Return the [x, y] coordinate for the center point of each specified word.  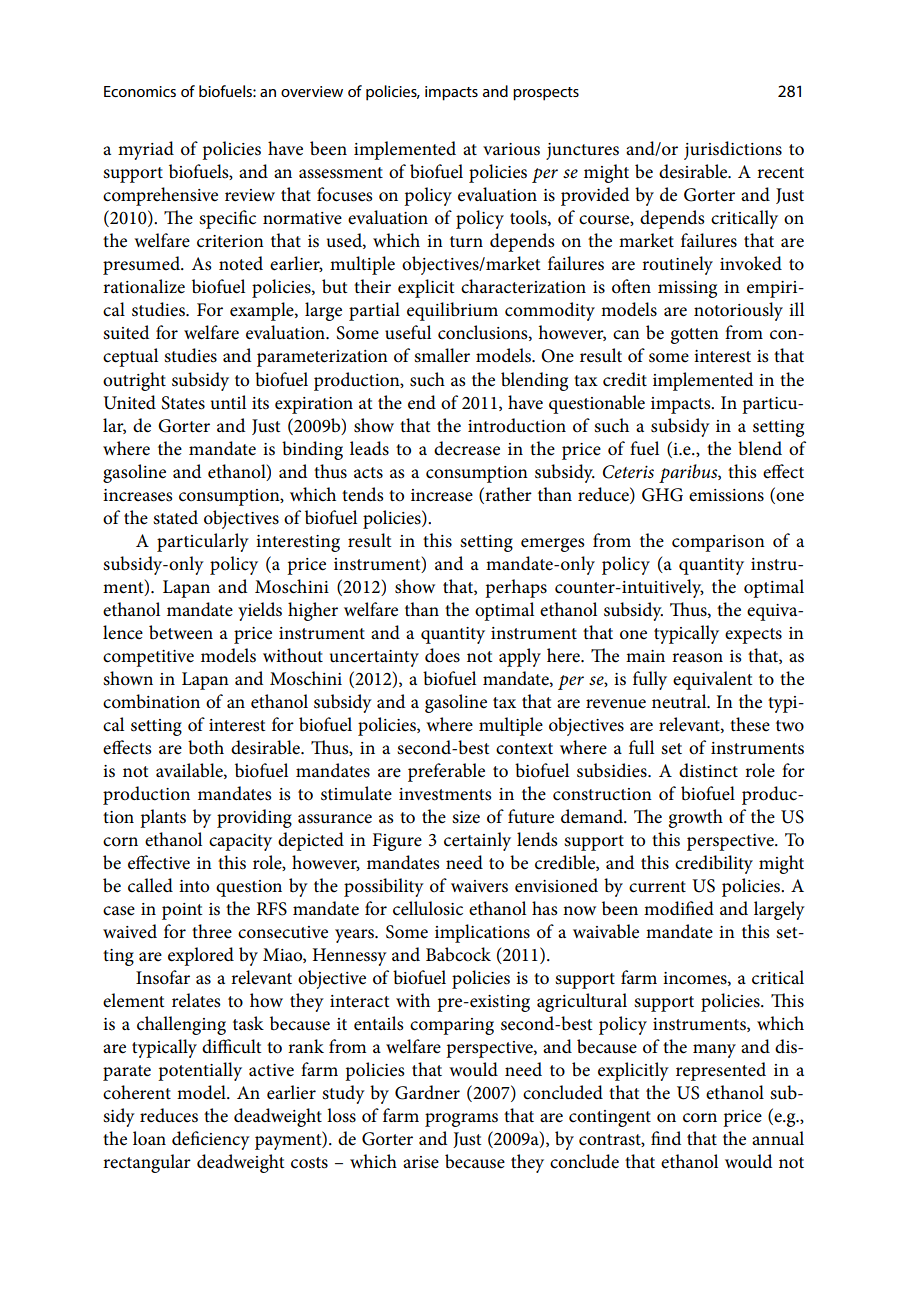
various [511, 149]
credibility [714, 864]
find [666, 1138]
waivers [479, 886]
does [442, 655]
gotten [695, 336]
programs [461, 1120]
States [183, 403]
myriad [146, 150]
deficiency [211, 1140]
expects [753, 636]
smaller [442, 355]
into [194, 886]
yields [260, 611]
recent [780, 173]
